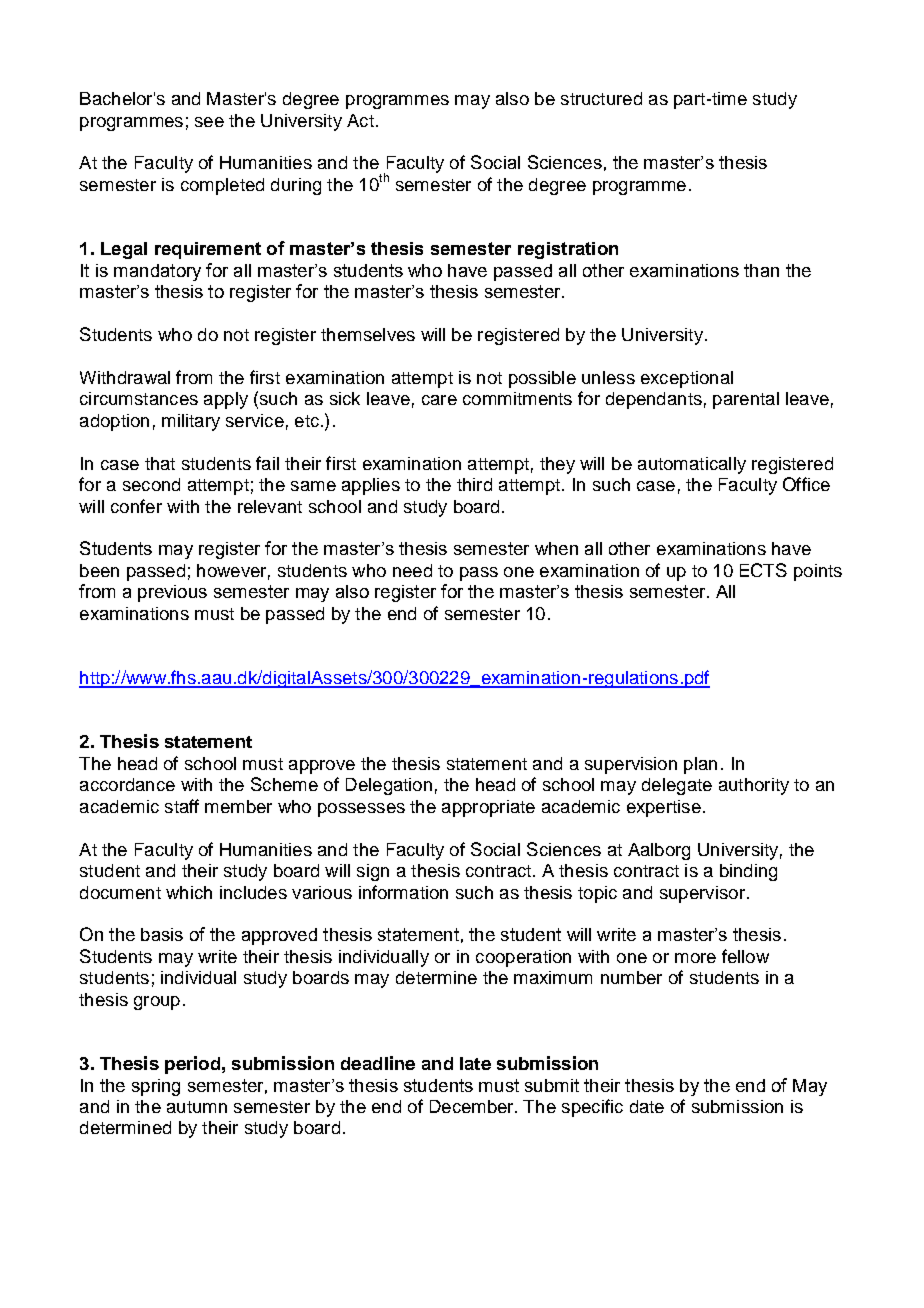 Image resolution: width=924 pixels, height=1308 pixels. What do you see at coordinates (647, 1106) in the document?
I see `date` at bounding box center [647, 1106].
